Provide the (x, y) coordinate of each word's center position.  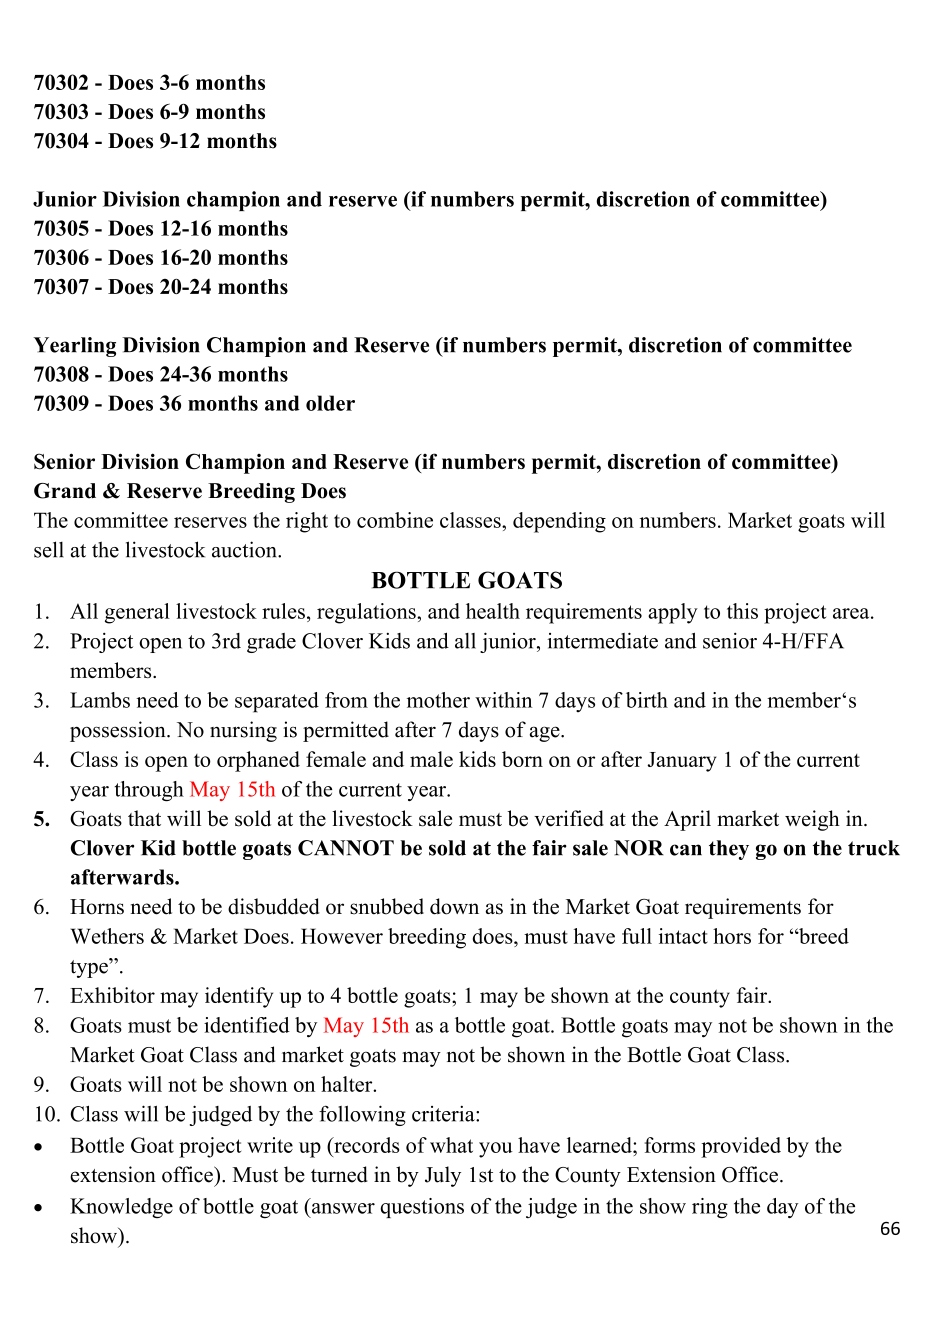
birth (647, 700)
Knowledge (121, 1208)
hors (732, 936)
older (330, 403)
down (454, 906)
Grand (65, 491)
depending (559, 522)
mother (438, 700)
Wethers (107, 936)
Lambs (100, 700)
